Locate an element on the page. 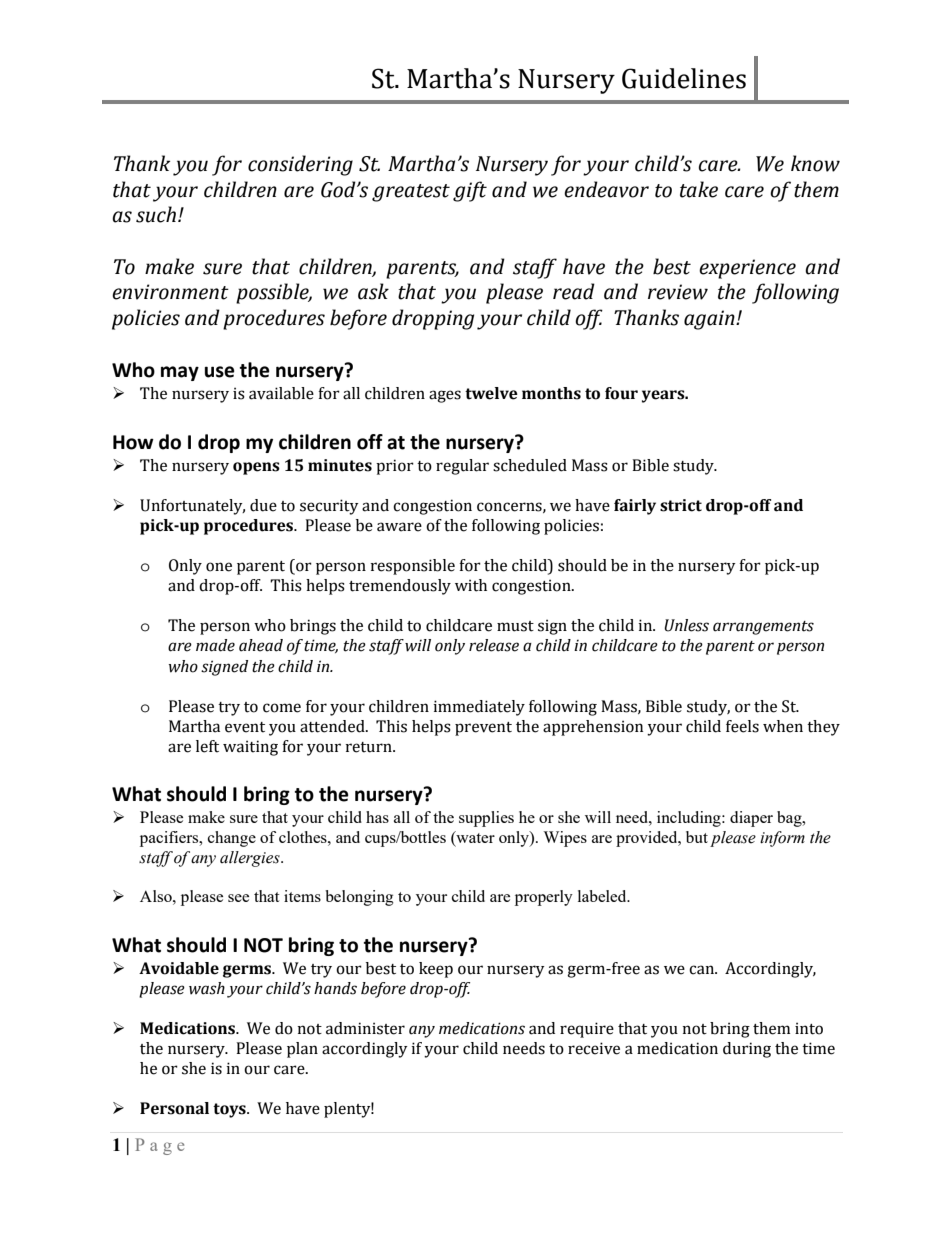  during is located at coordinates (747, 1050).
